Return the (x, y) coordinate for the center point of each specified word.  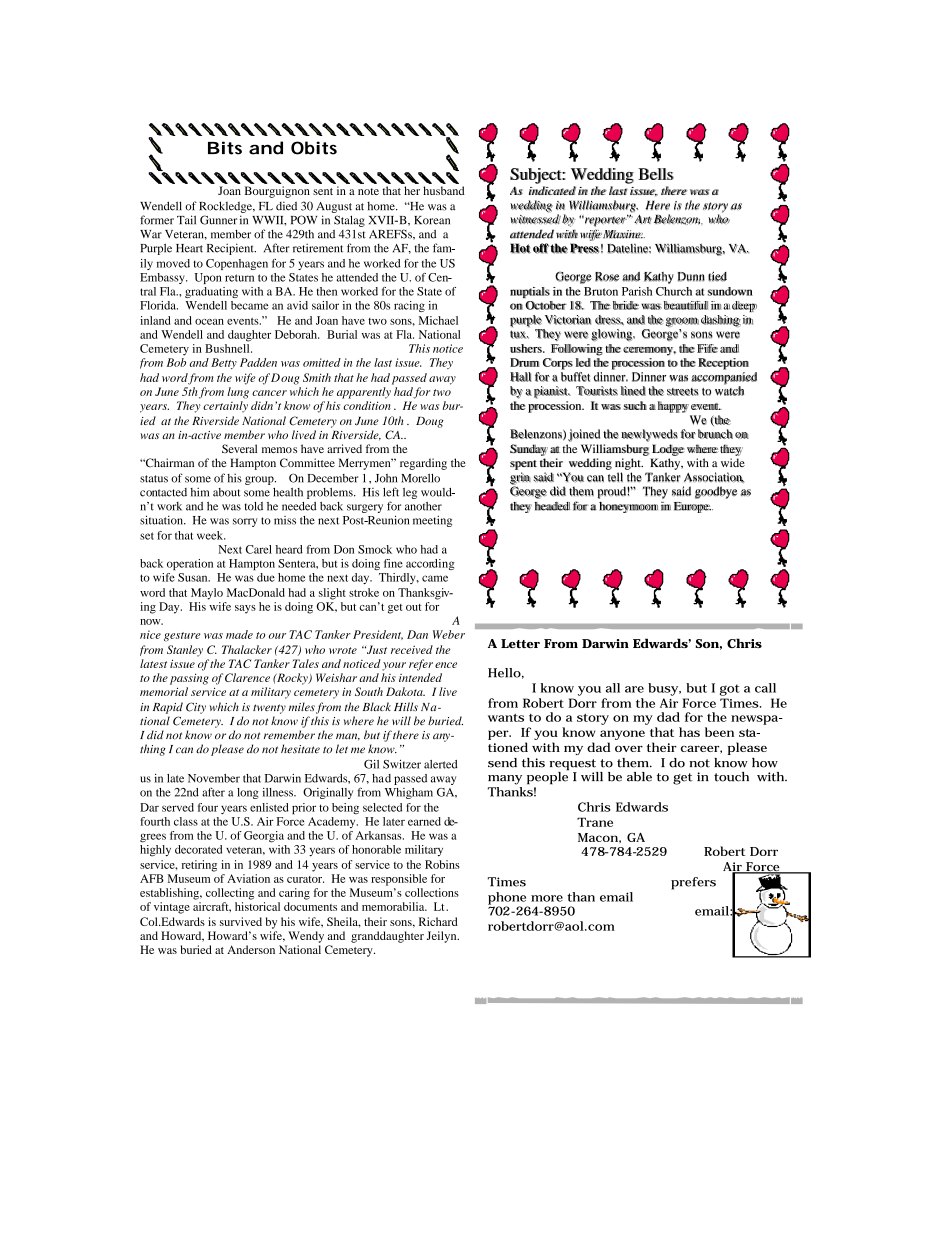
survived (241, 921)
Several (239, 448)
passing (189, 679)
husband (444, 190)
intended (420, 677)
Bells (656, 174)
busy (664, 689)
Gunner (218, 220)
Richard (438, 921)
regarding (423, 464)
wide (733, 462)
